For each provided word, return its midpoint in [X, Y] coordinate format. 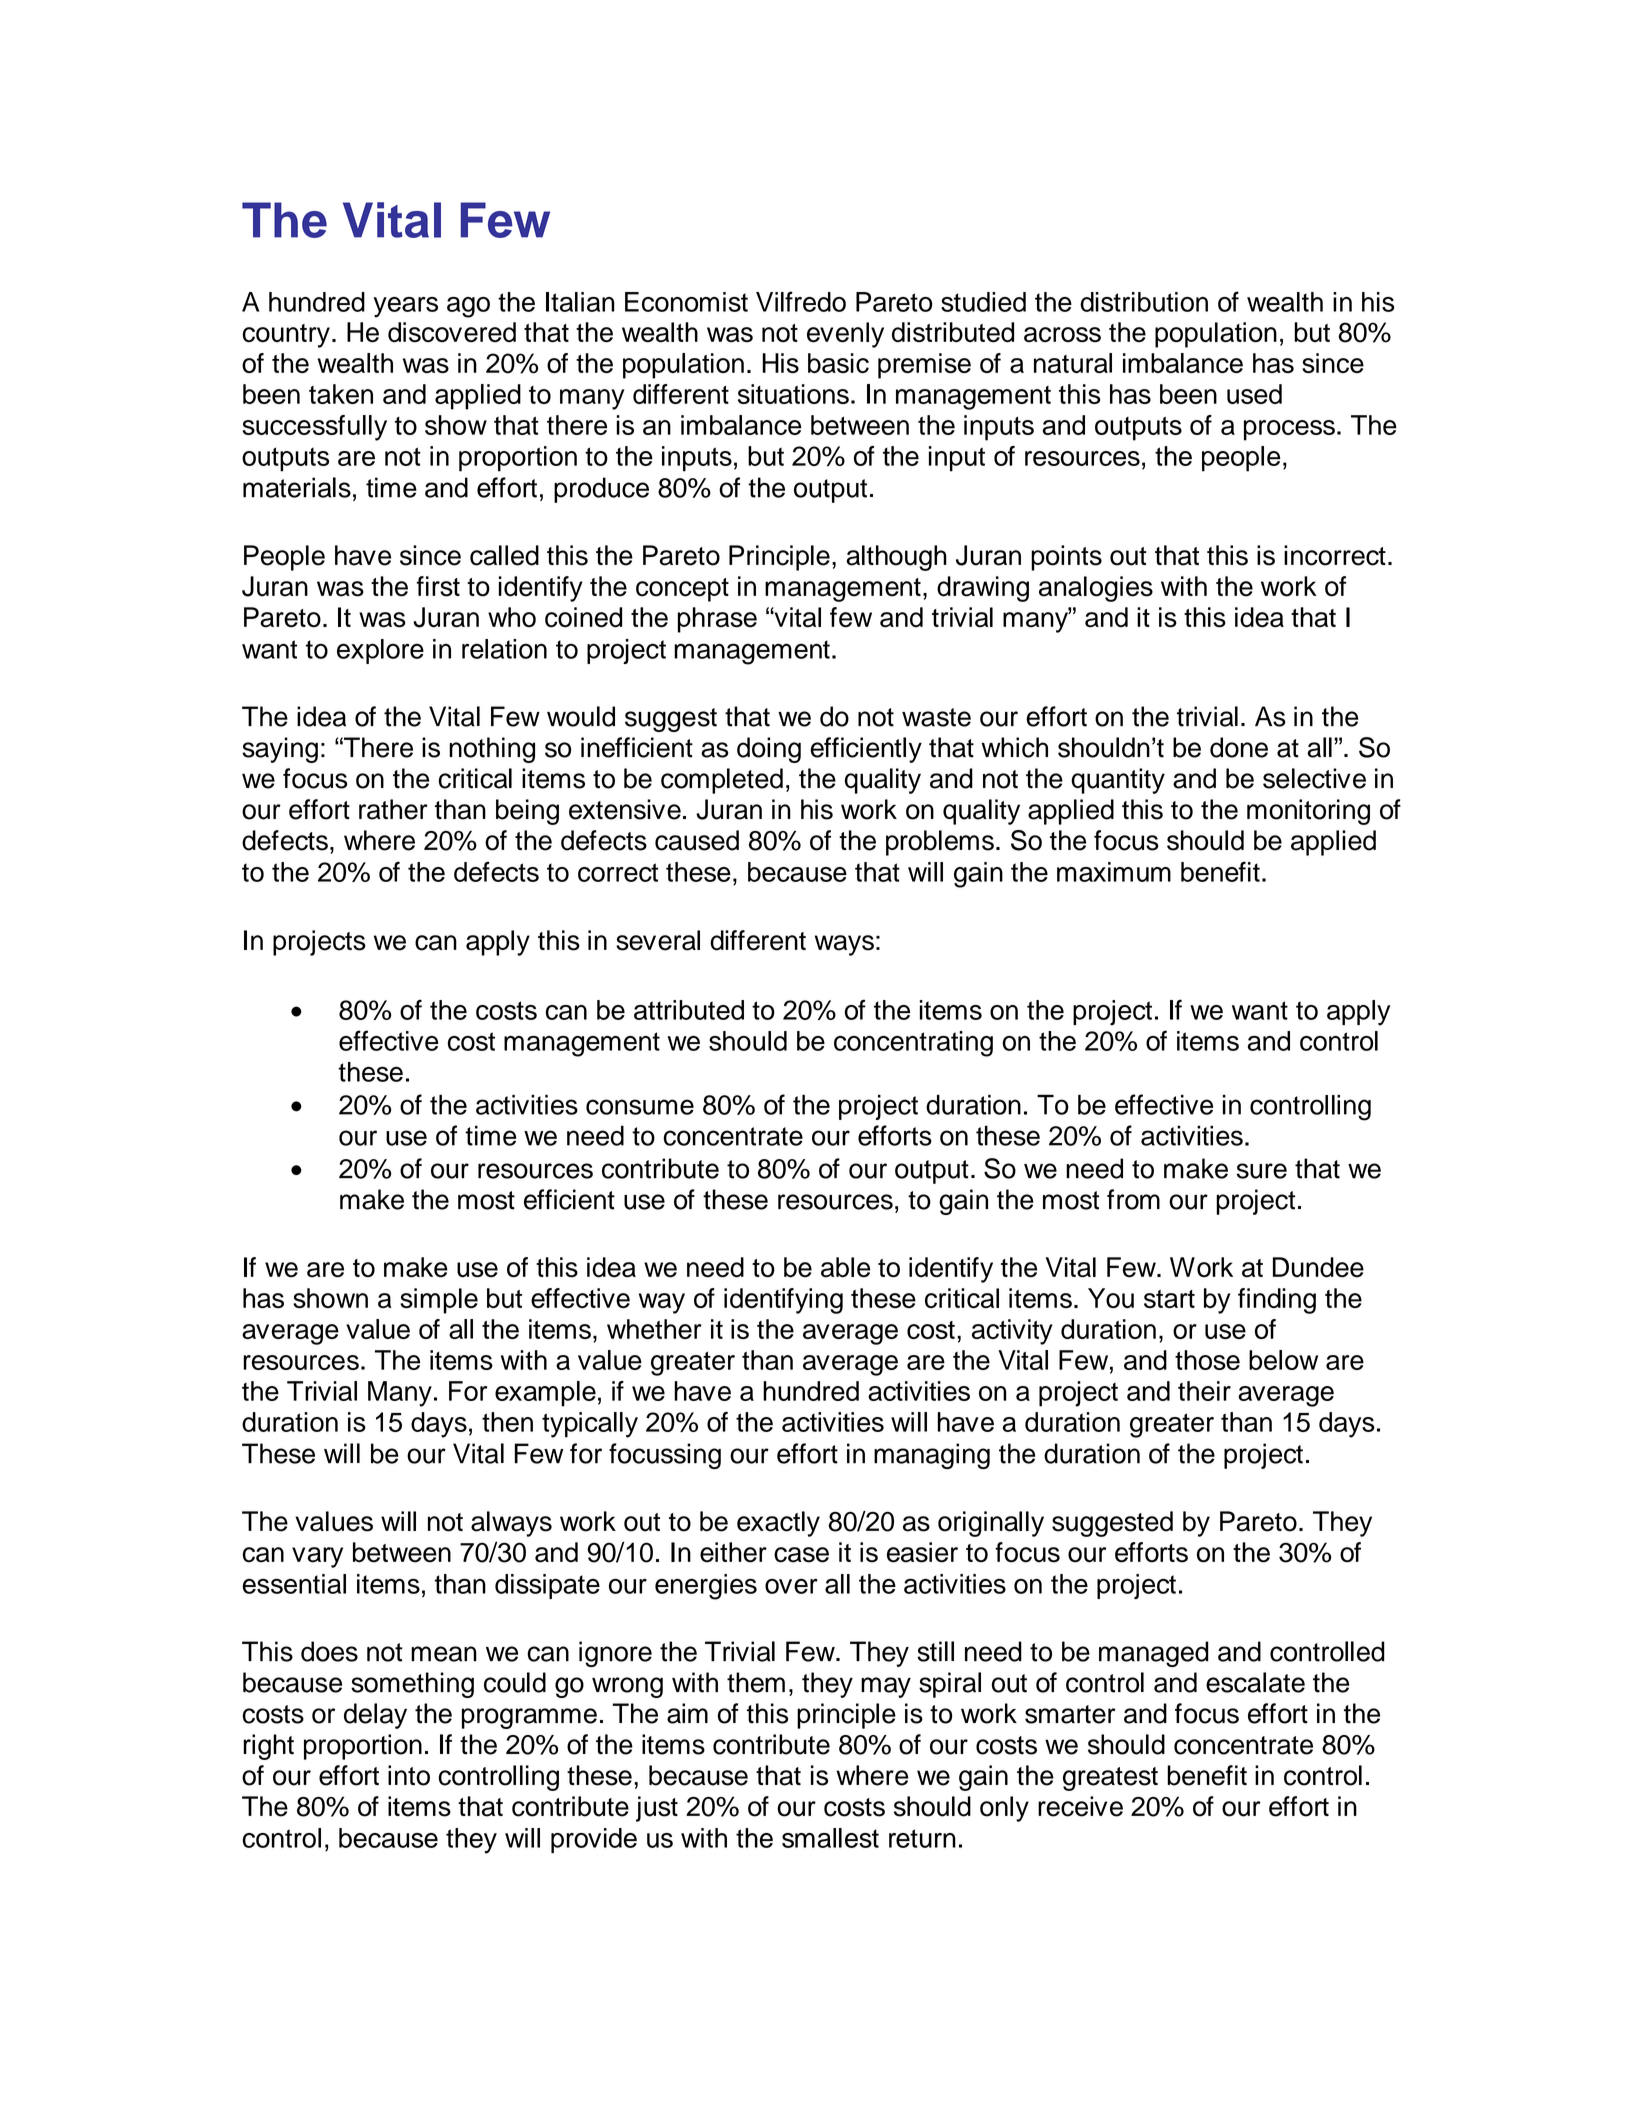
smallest [830, 1838]
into [409, 1775]
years [405, 307]
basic [838, 363]
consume [640, 1107]
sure [1262, 1171]
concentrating [913, 1044]
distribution [1144, 302]
